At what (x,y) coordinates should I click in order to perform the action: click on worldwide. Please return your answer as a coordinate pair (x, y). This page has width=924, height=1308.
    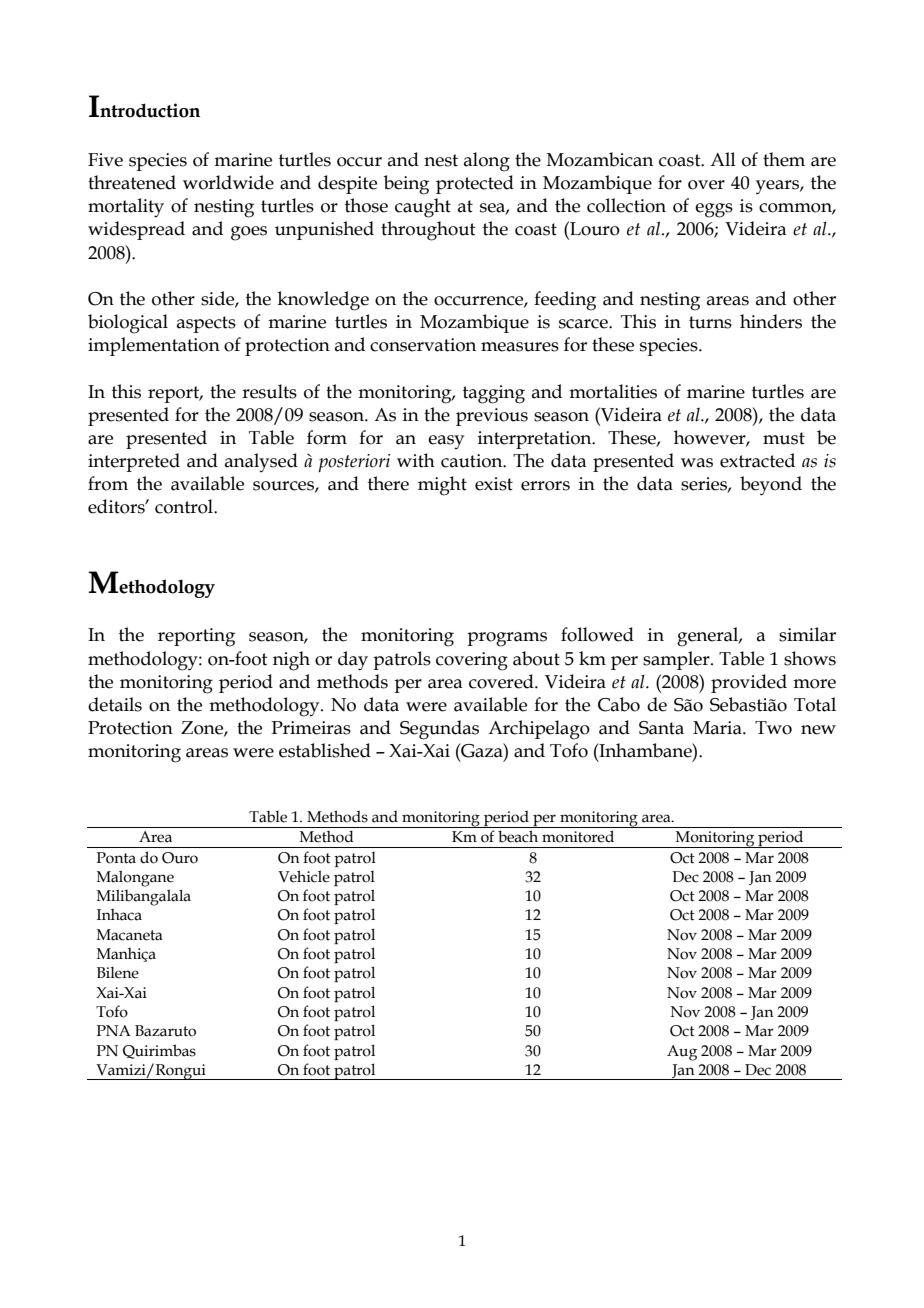
    Looking at the image, I should click on (228, 182).
